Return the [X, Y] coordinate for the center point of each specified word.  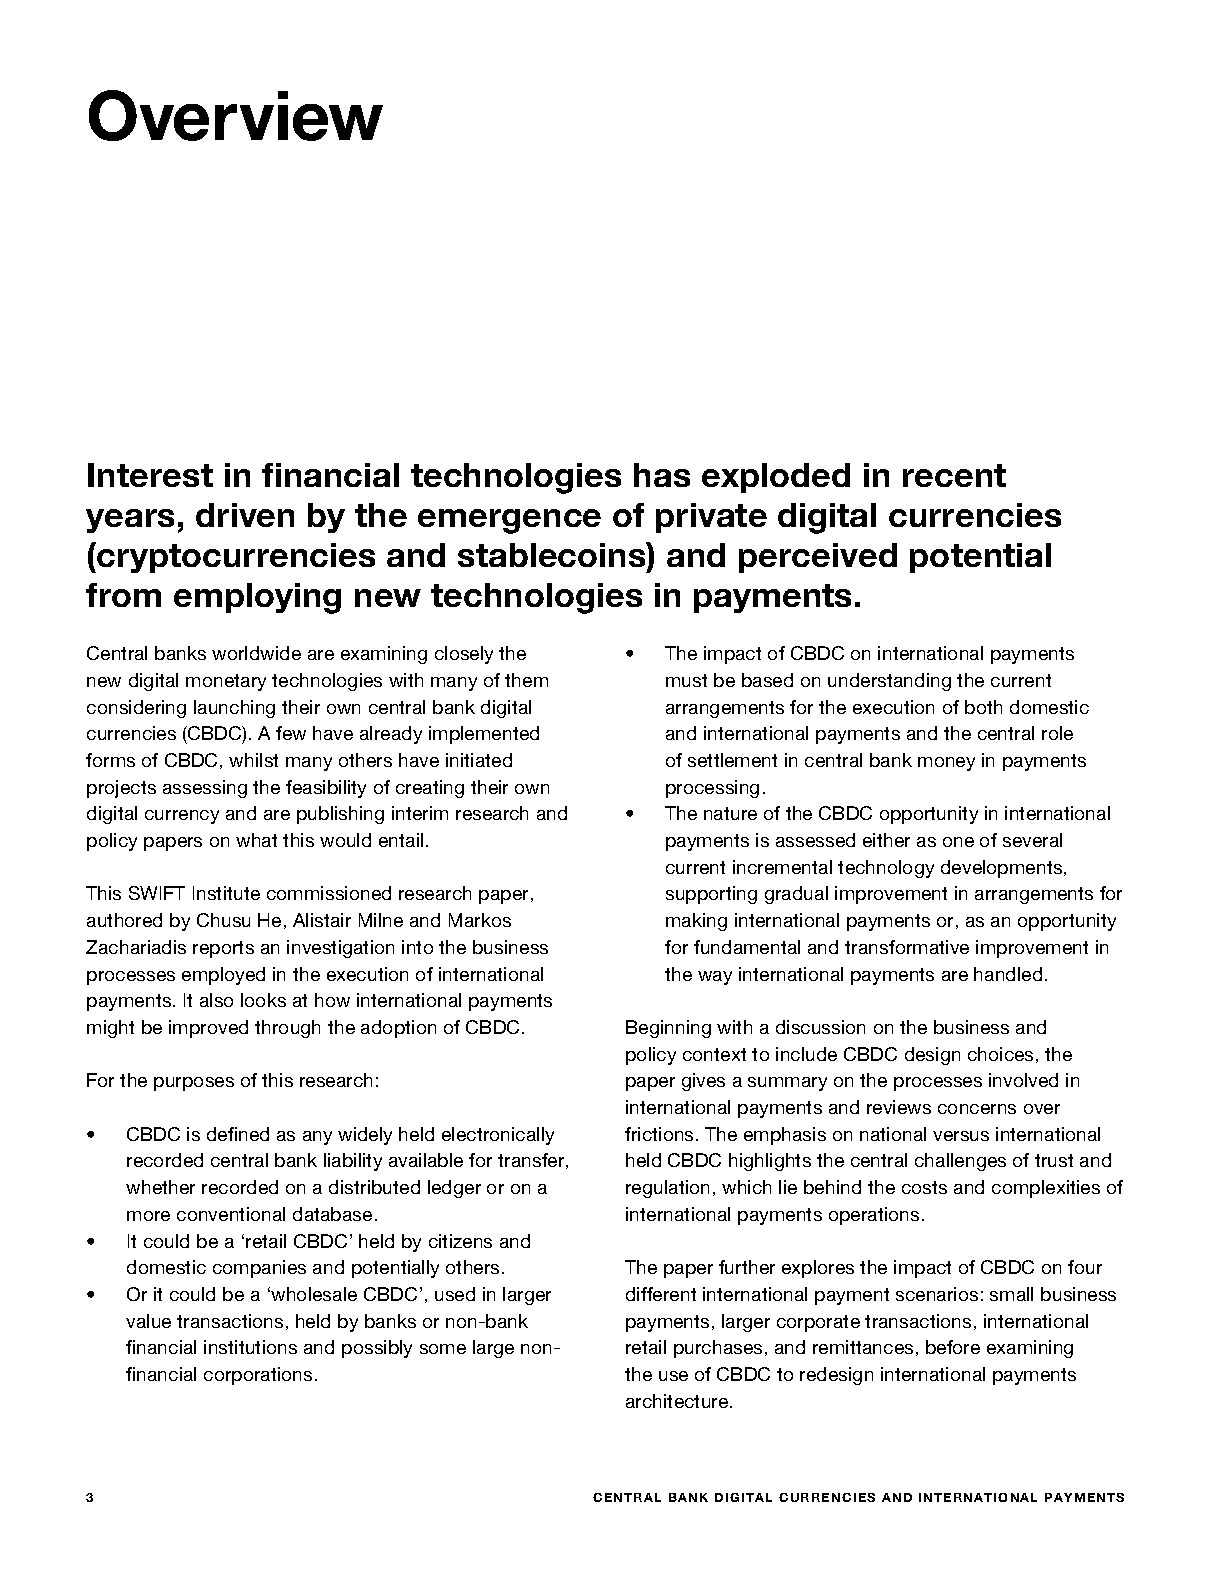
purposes [194, 1084]
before [953, 1347]
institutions [250, 1347]
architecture [678, 1401]
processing [712, 789]
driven [245, 515]
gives [703, 1082]
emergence [509, 521]
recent [954, 475]
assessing [205, 789]
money [946, 764]
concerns [977, 1109]
